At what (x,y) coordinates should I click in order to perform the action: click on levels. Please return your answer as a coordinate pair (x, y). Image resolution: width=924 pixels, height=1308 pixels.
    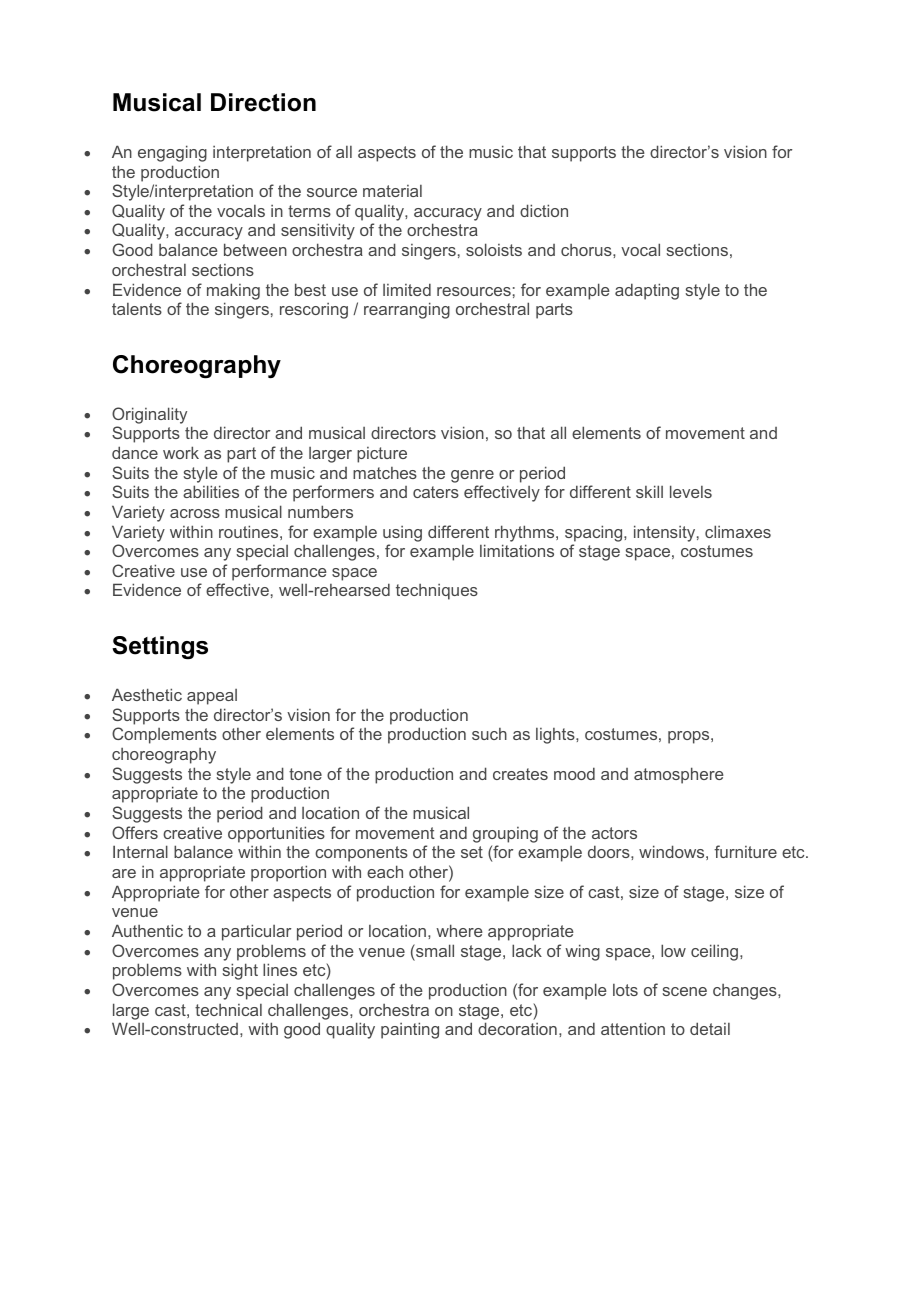
    Looking at the image, I should click on (691, 491).
